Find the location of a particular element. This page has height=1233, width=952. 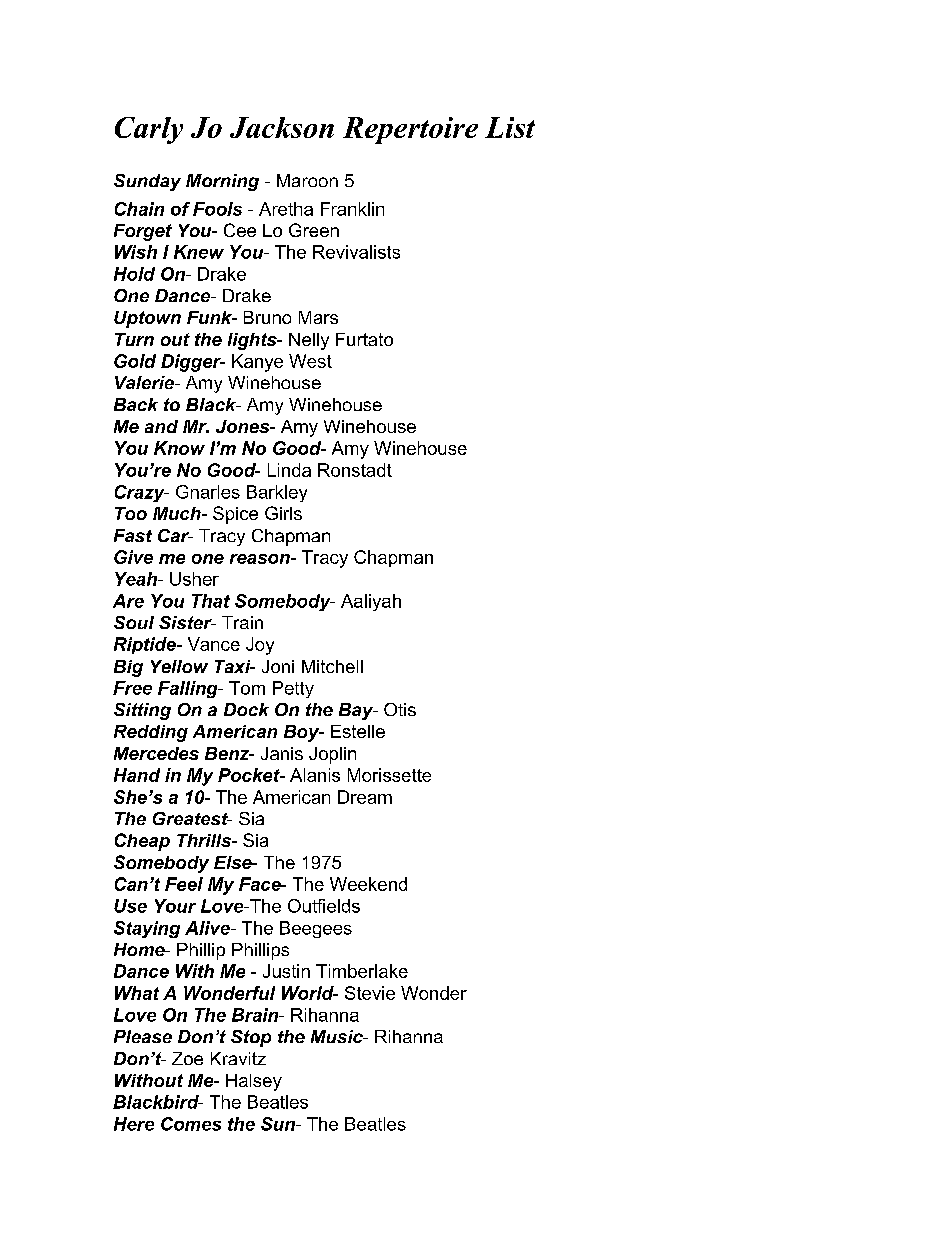

Carly is located at coordinates (149, 130).
